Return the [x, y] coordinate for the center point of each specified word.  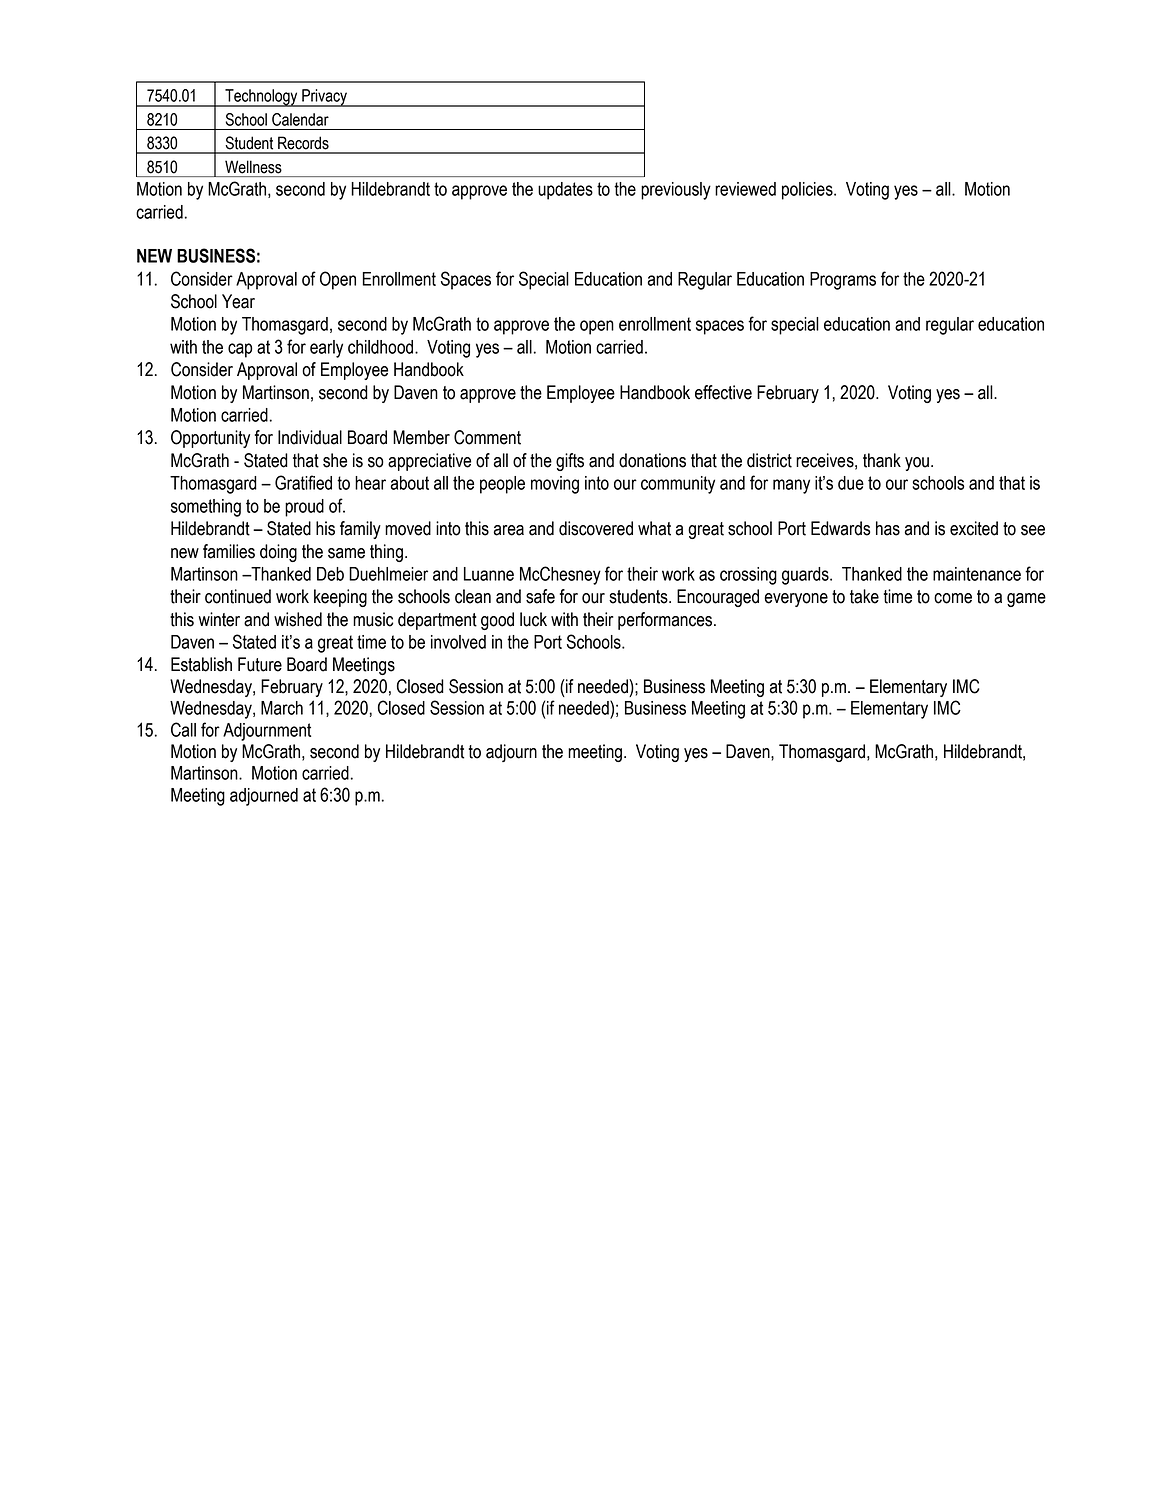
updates [565, 191]
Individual [310, 437]
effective [723, 392]
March [282, 708]
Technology [261, 98]
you [917, 464]
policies [808, 191]
